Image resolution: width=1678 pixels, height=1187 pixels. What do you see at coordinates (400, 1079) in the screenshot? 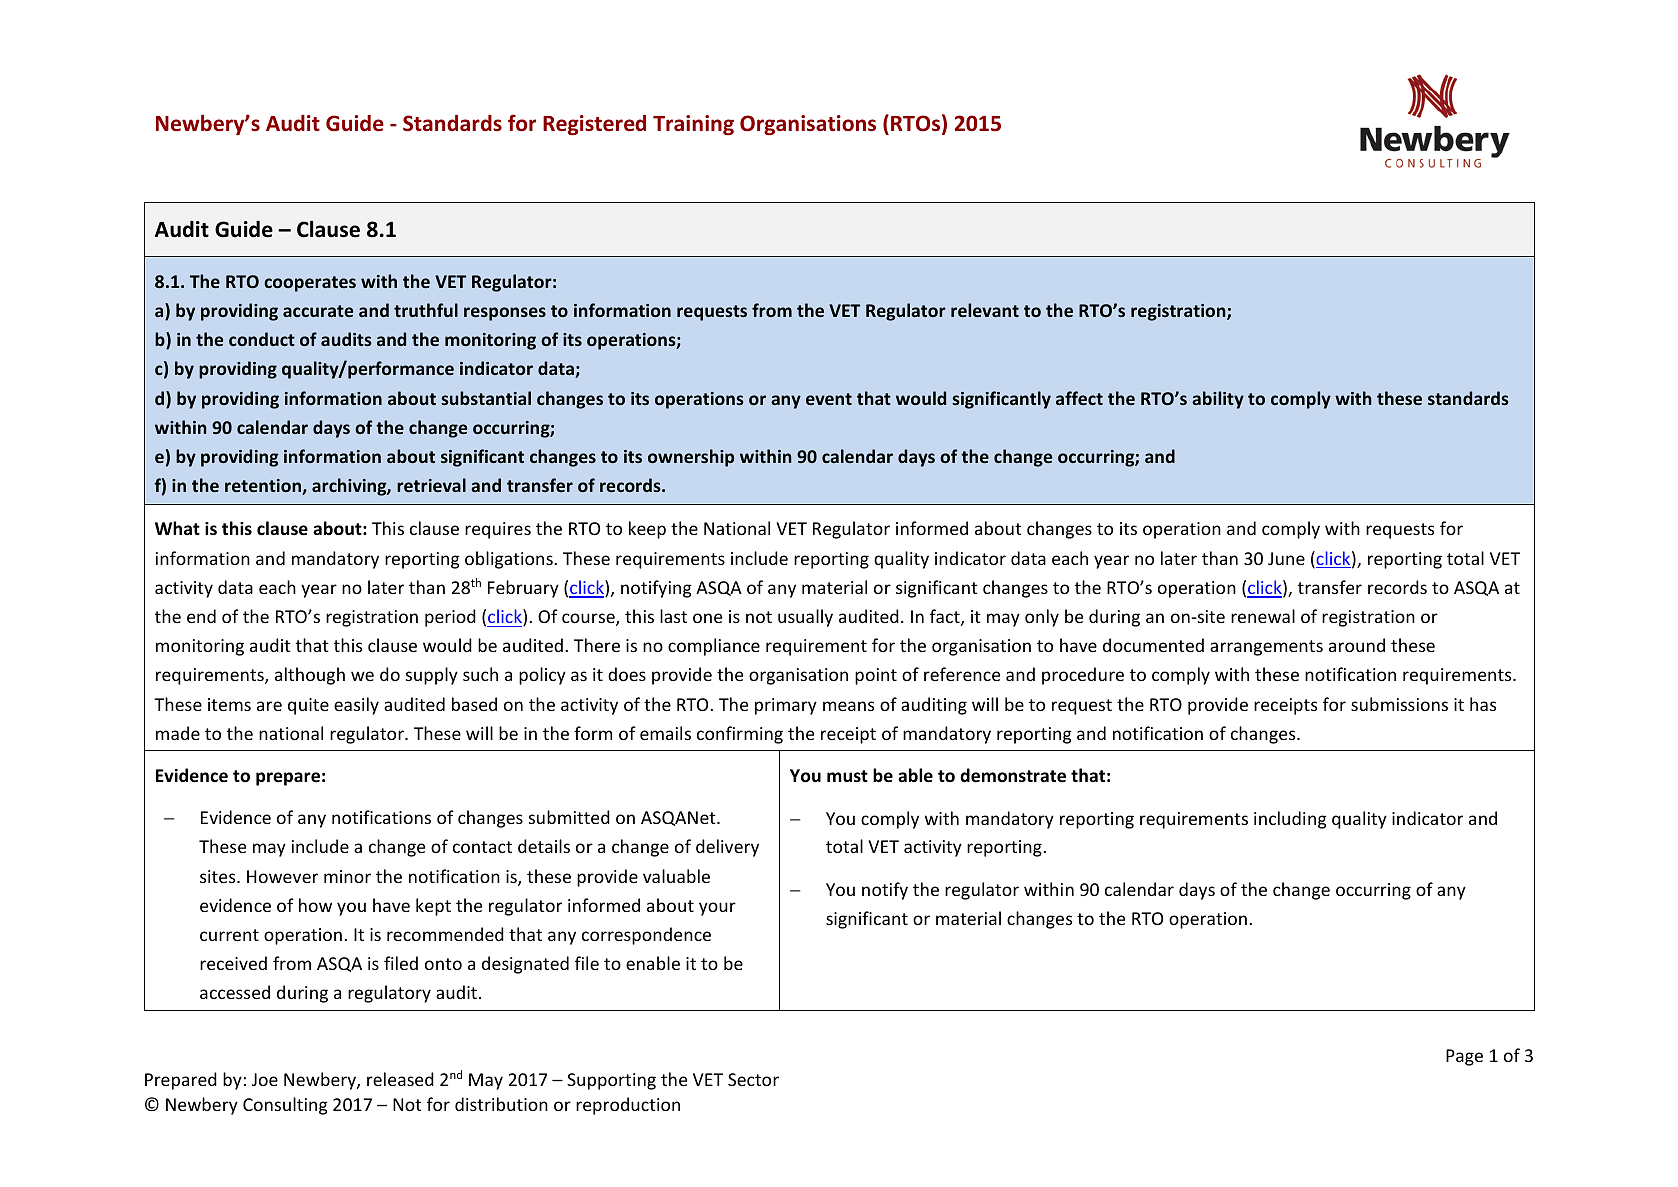
I see `released` at bounding box center [400, 1079].
